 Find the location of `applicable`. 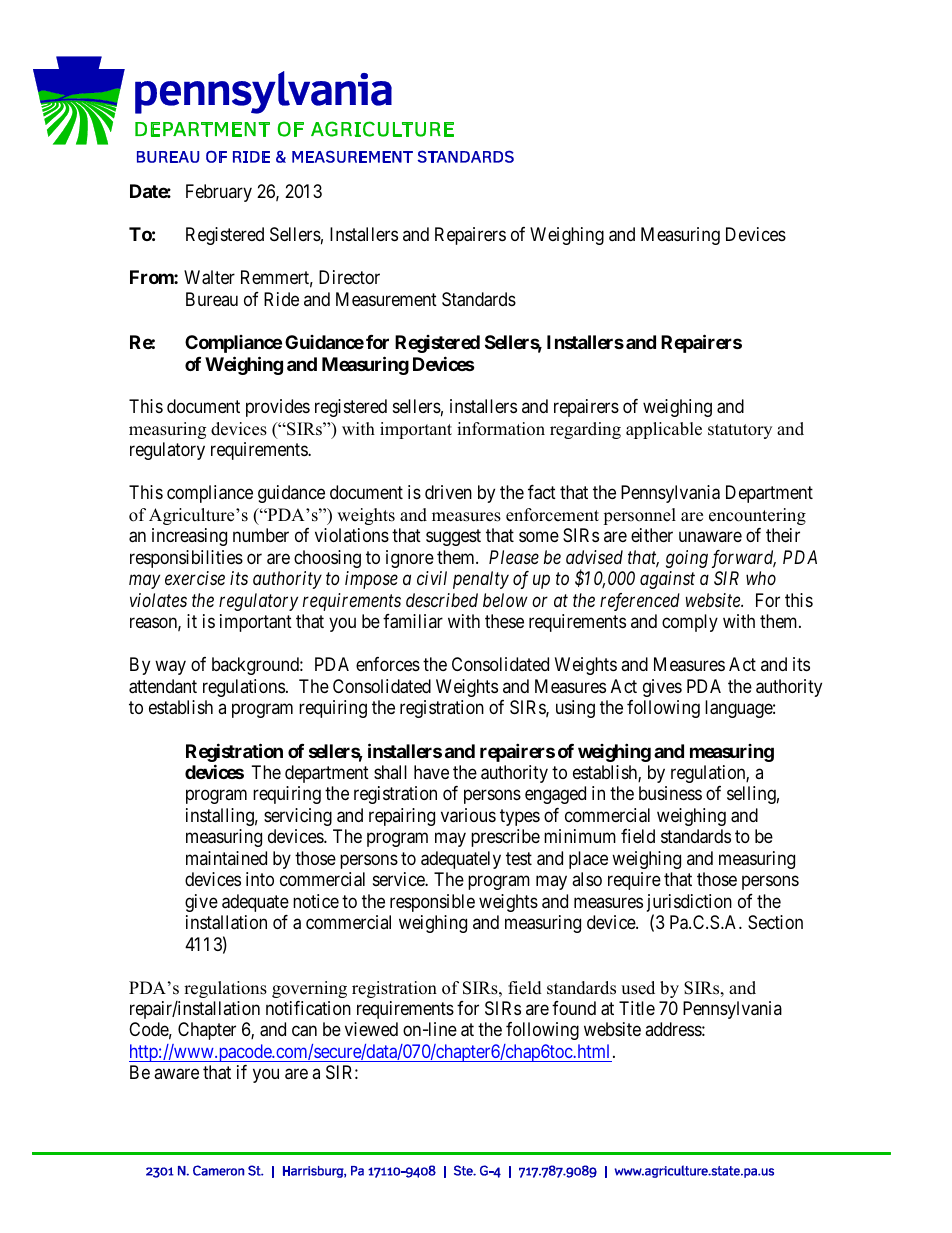

applicable is located at coordinates (664, 430).
